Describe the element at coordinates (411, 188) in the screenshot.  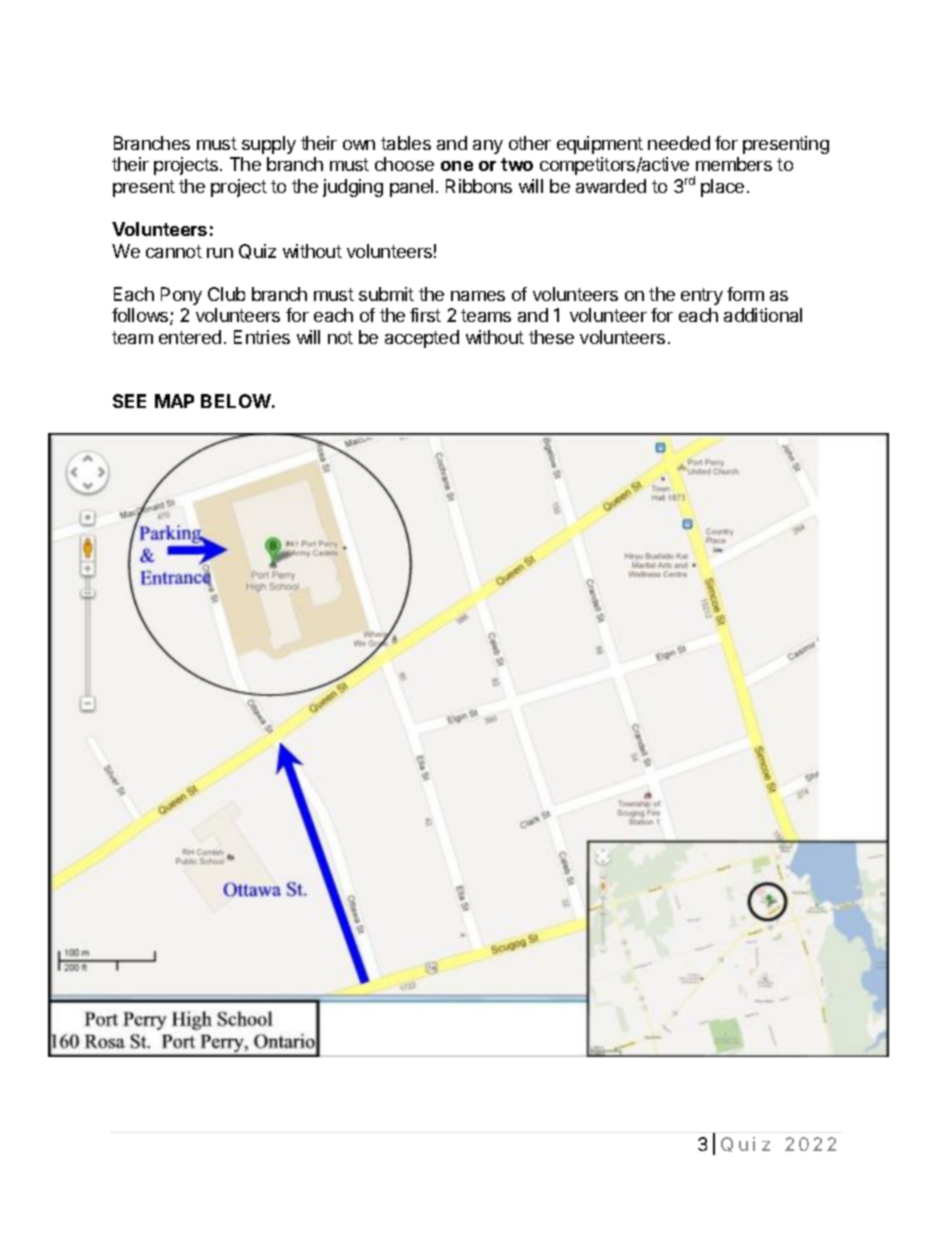
I see `panel` at that location.
